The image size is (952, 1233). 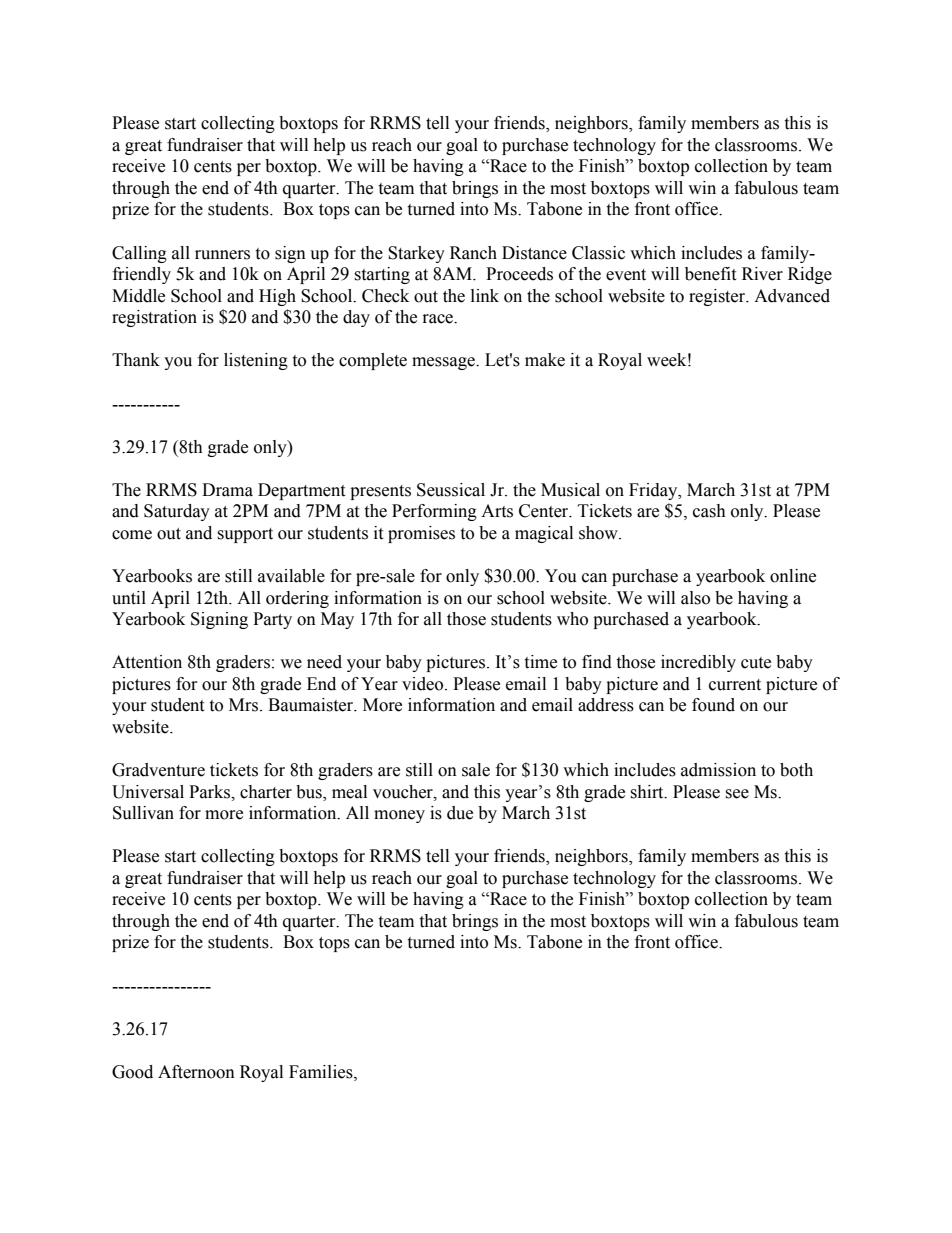 I want to click on Afternoon, so click(x=196, y=1072).
